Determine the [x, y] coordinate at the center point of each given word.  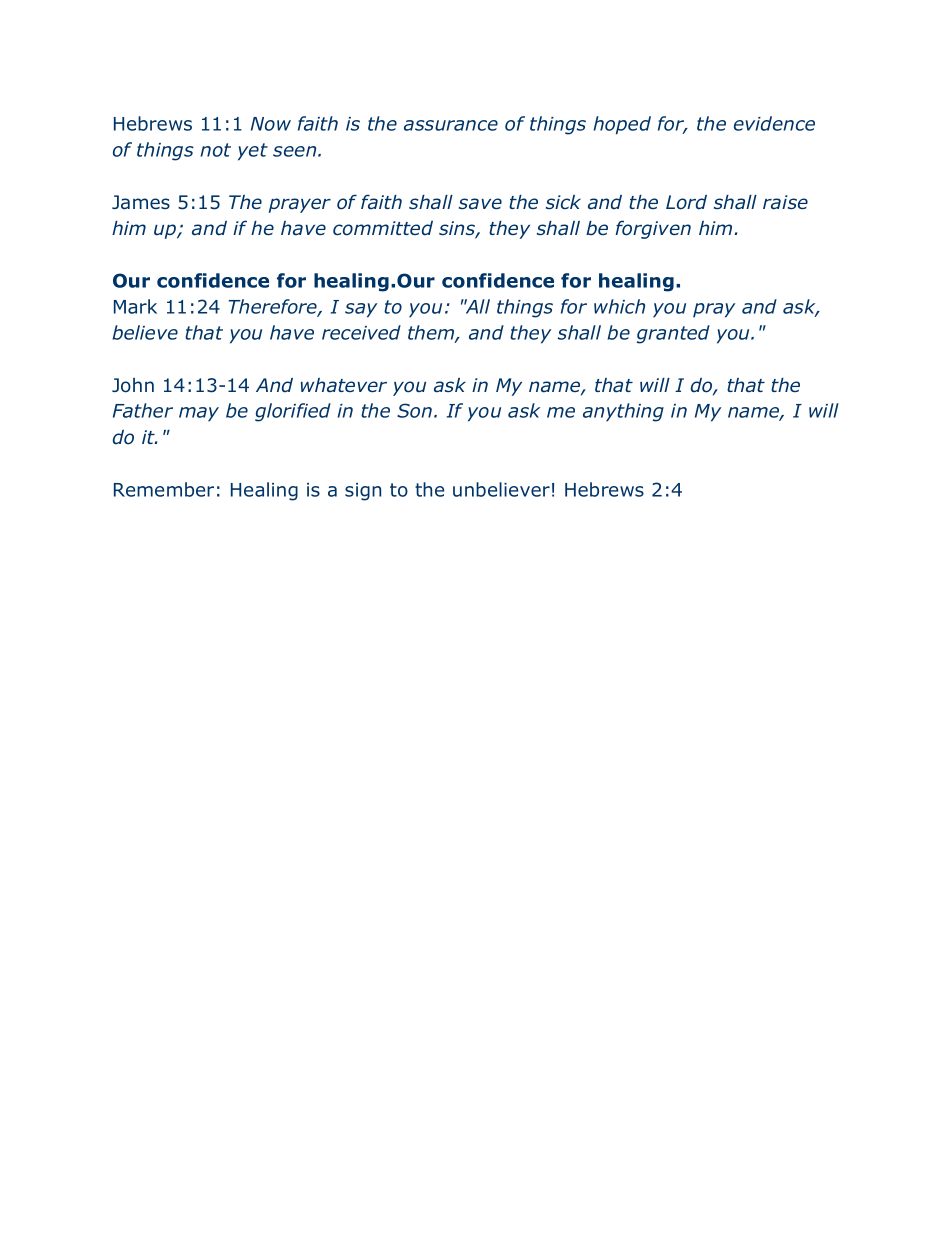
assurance [451, 125]
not [215, 150]
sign [363, 492]
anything [623, 412]
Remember [164, 489]
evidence [774, 123]
